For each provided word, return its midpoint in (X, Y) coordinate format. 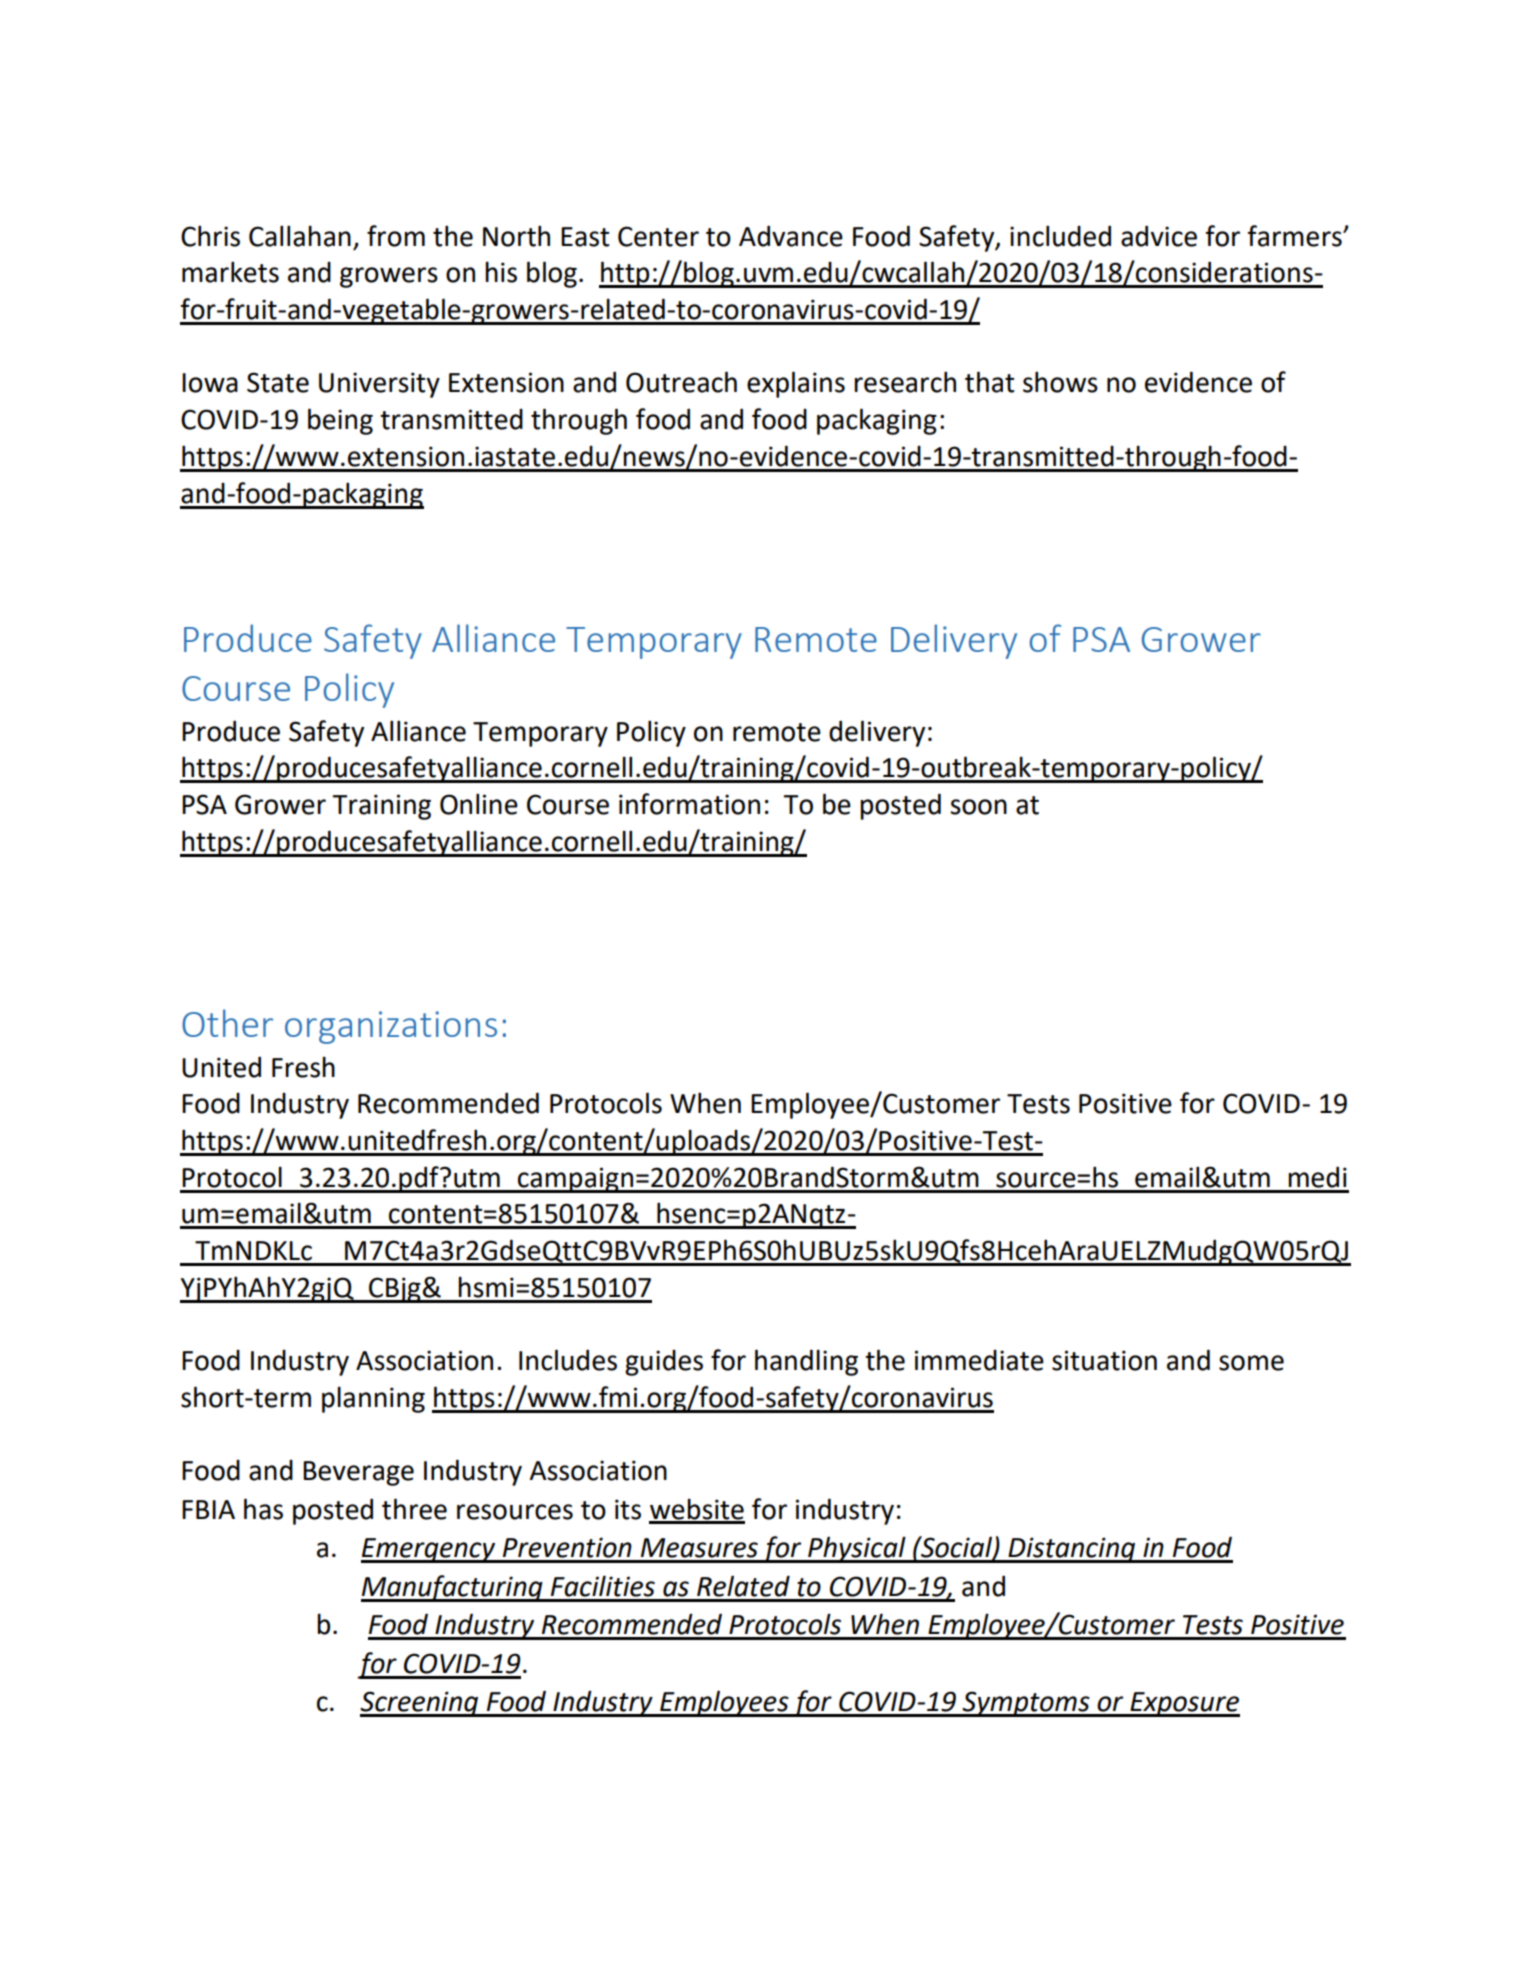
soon (978, 807)
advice (1159, 236)
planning (373, 1400)
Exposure (1184, 1704)
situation (1104, 1360)
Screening (420, 1704)
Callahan (300, 236)
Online (479, 804)
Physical (857, 1549)
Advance (791, 236)
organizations (391, 1027)
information (689, 804)
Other (227, 1023)
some (1251, 1363)
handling (806, 1362)
